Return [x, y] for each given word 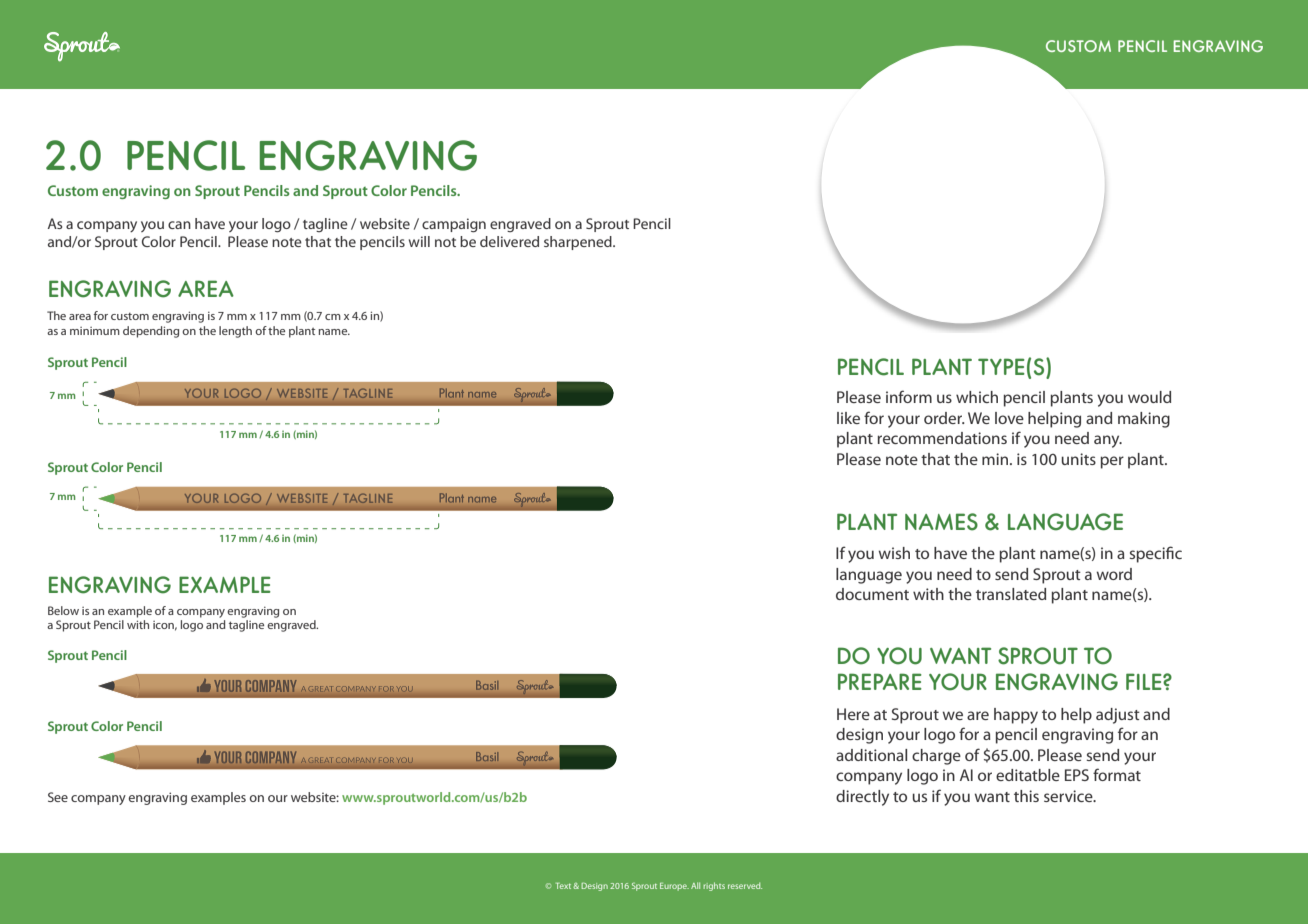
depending [151, 332]
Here [853, 714]
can [179, 225]
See [58, 797]
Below [63, 610]
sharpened [579, 243]
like [848, 418]
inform [909, 396]
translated [1011, 594]
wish [894, 553]
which [977, 397]
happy [1016, 716]
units [1078, 459]
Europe [674, 887]
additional [871, 755]
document [872, 594]
